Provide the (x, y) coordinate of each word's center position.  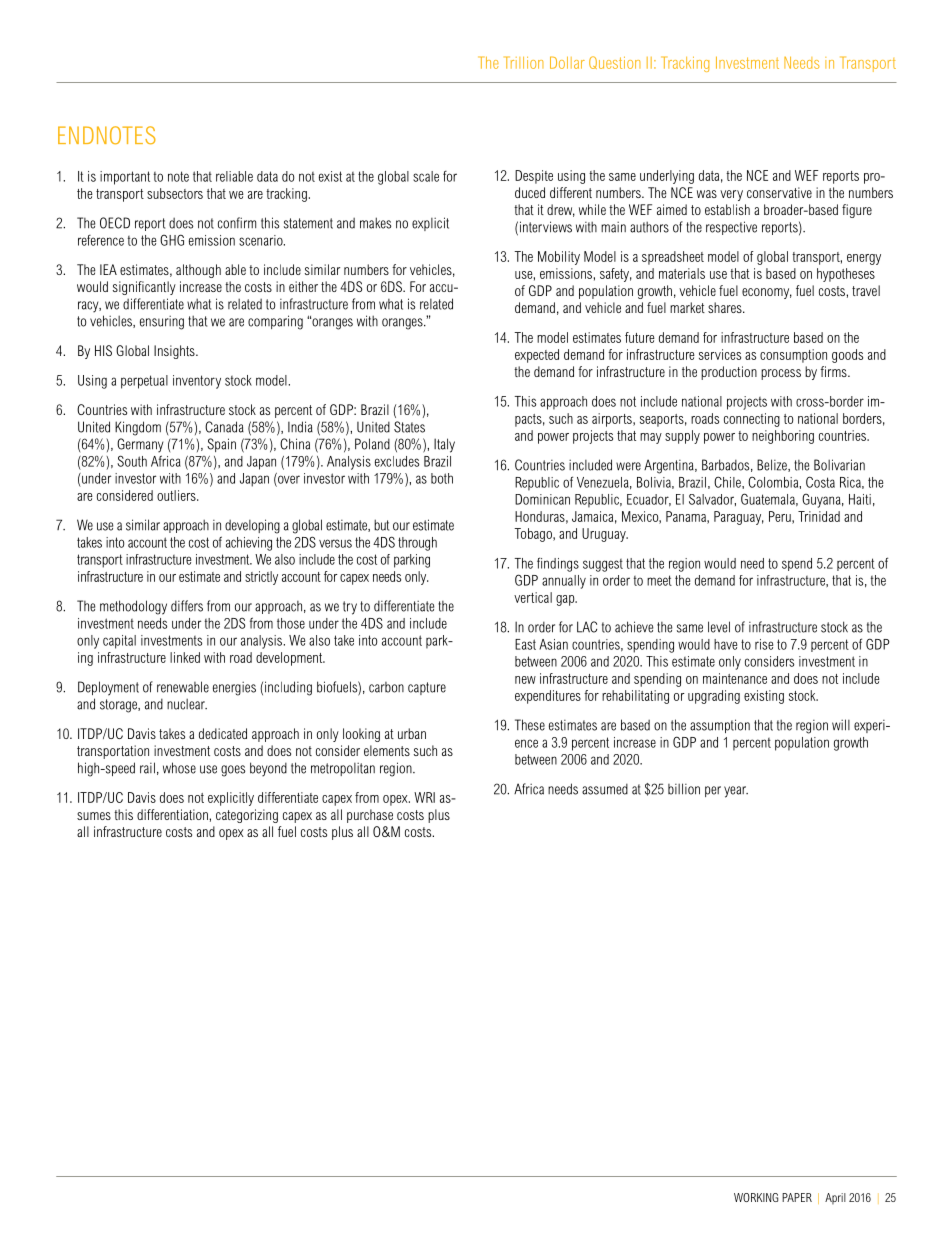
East (525, 644)
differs (187, 606)
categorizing (247, 816)
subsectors (175, 193)
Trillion (523, 62)
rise (764, 644)
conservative (779, 192)
